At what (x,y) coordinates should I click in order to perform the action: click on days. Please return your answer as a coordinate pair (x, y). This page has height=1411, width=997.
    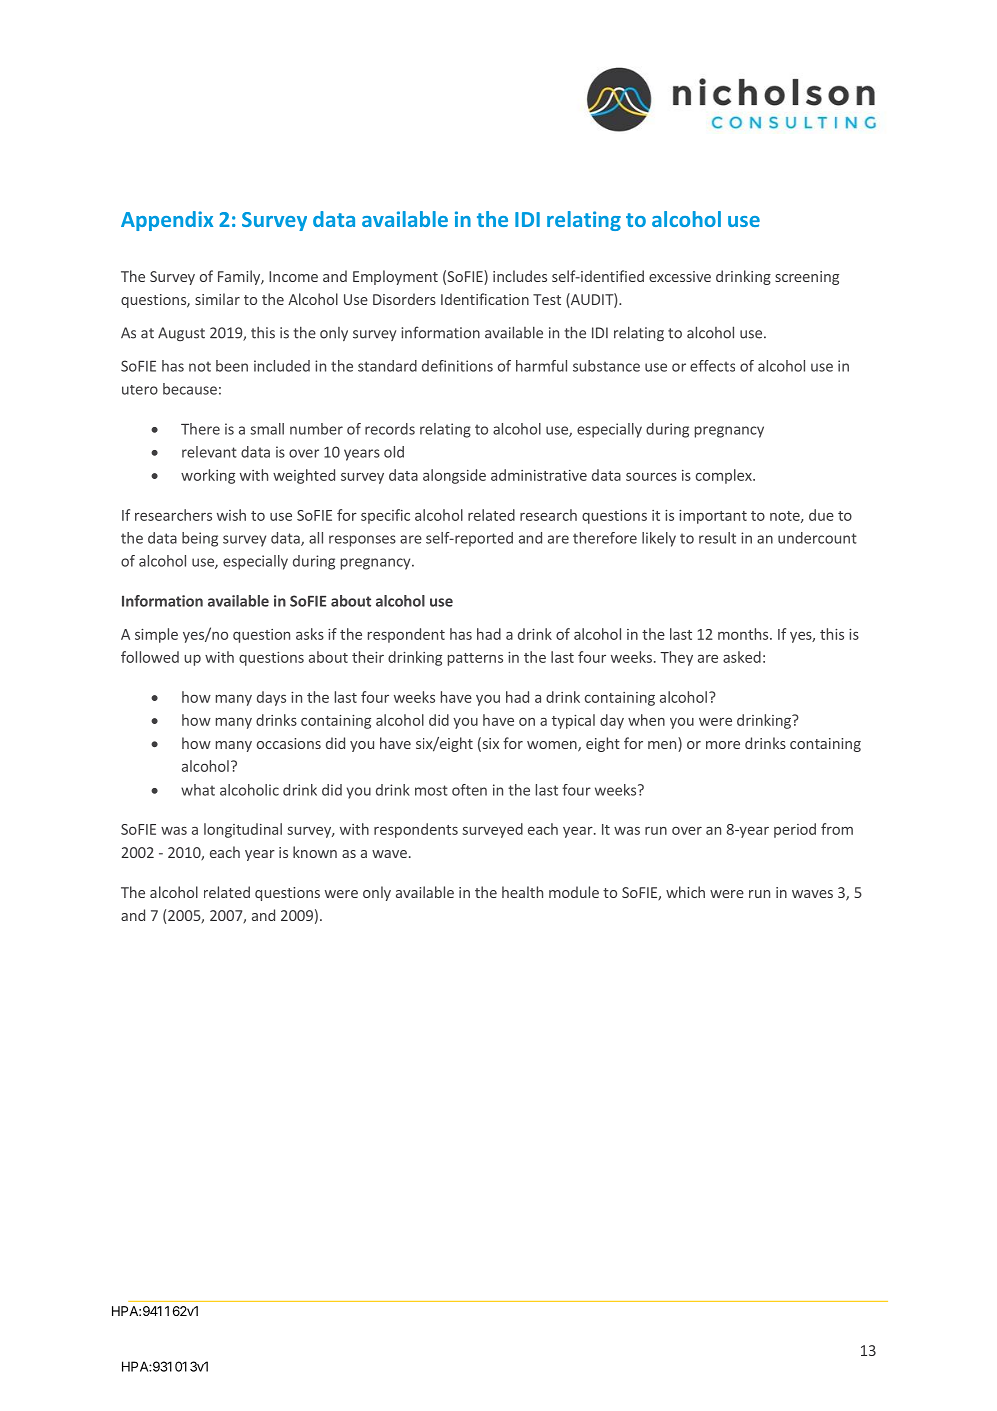
    Looking at the image, I should click on (271, 698).
